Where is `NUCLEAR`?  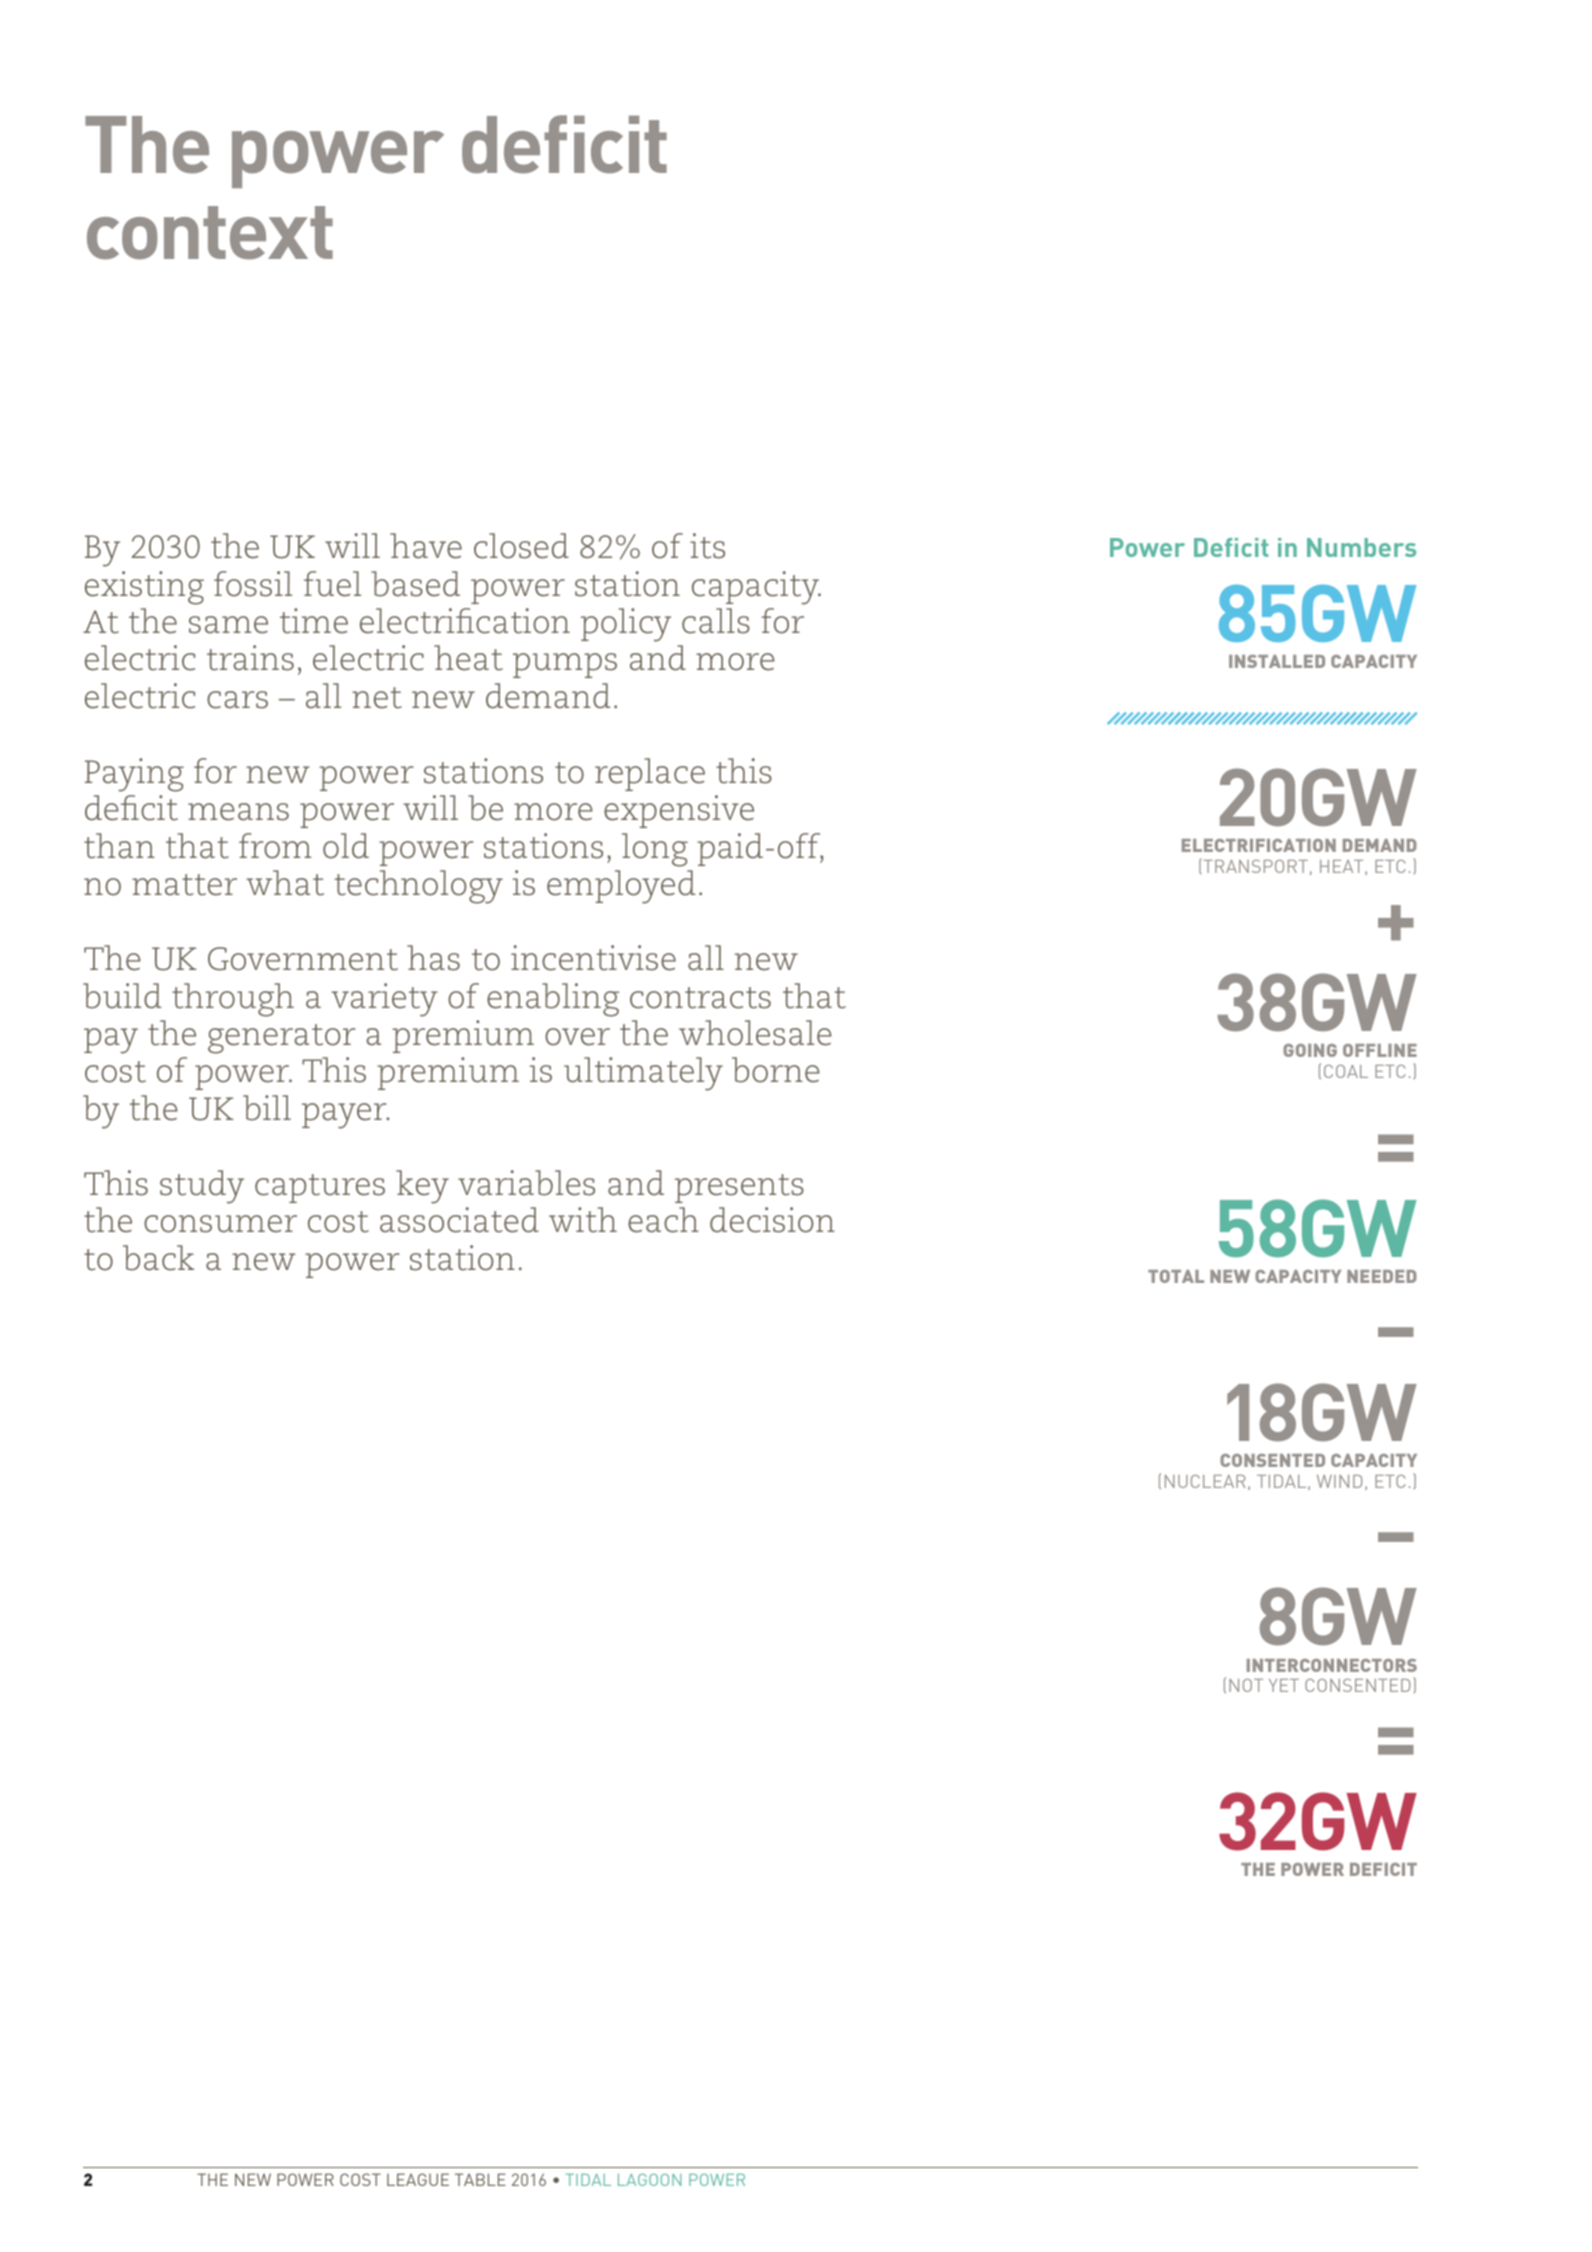 NUCLEAR is located at coordinates (1205, 1481).
